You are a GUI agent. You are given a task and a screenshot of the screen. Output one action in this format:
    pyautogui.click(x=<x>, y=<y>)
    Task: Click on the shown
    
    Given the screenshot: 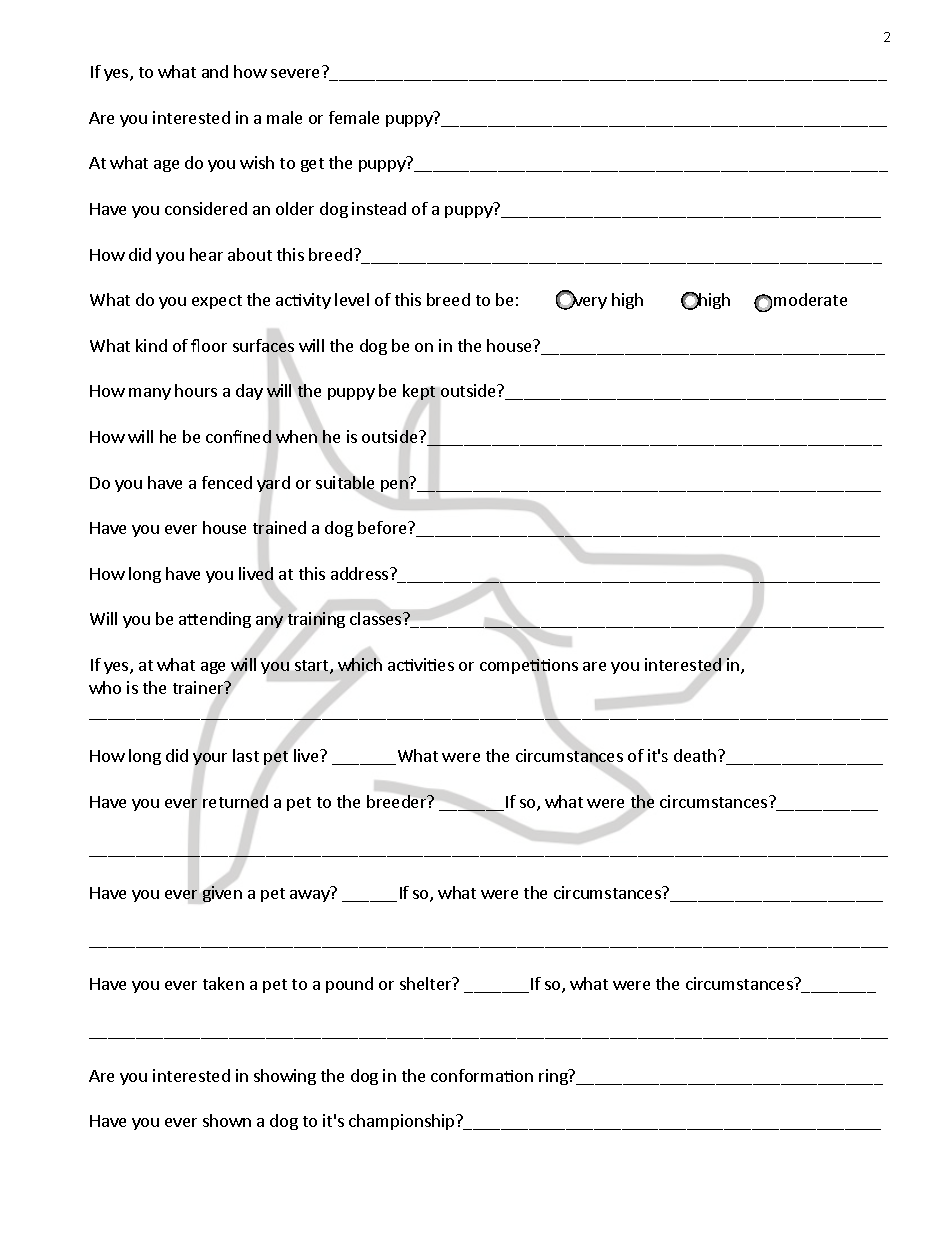 What is the action you would take?
    pyautogui.click(x=227, y=1120)
